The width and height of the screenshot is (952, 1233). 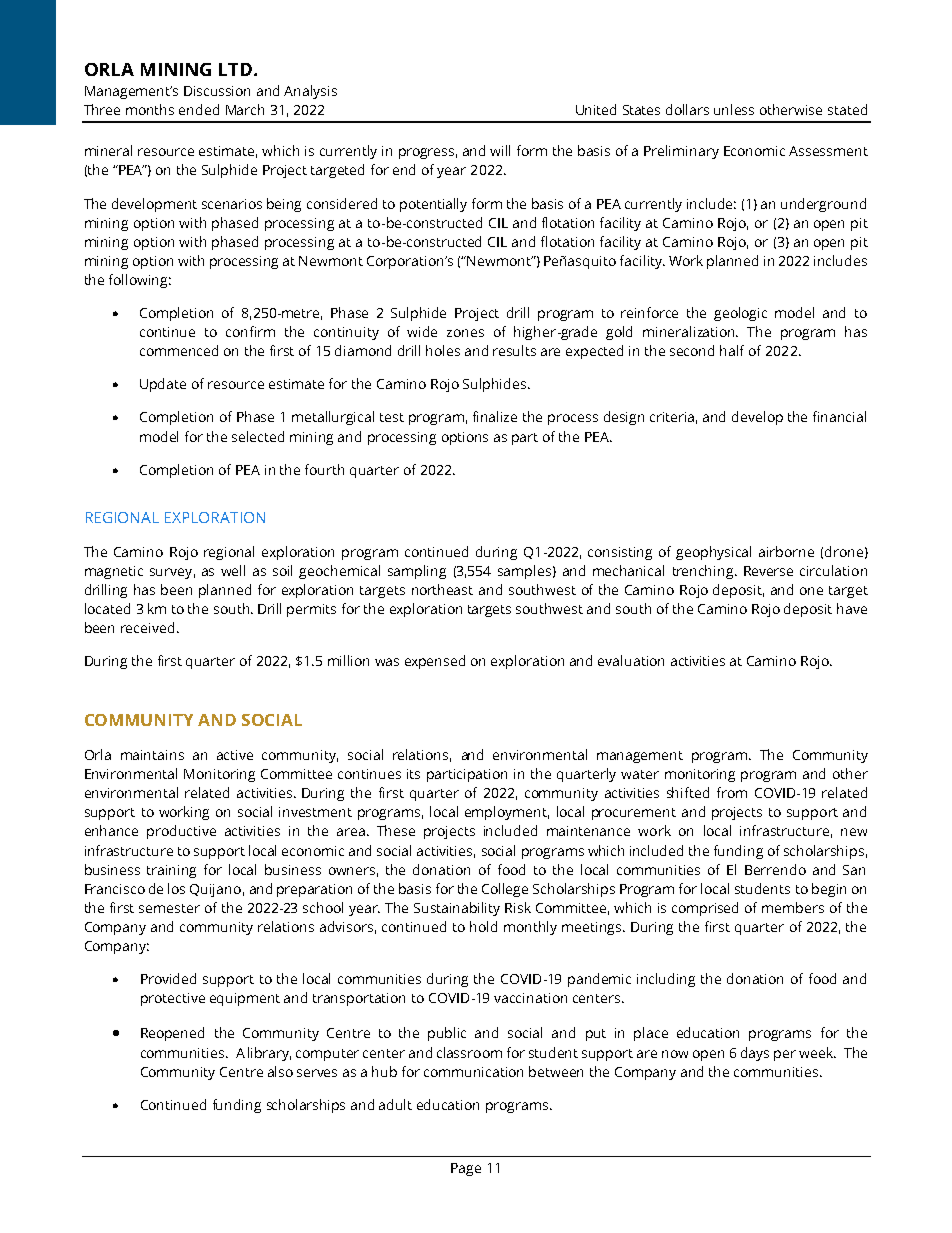 I want to click on Reverse, so click(x=768, y=571).
